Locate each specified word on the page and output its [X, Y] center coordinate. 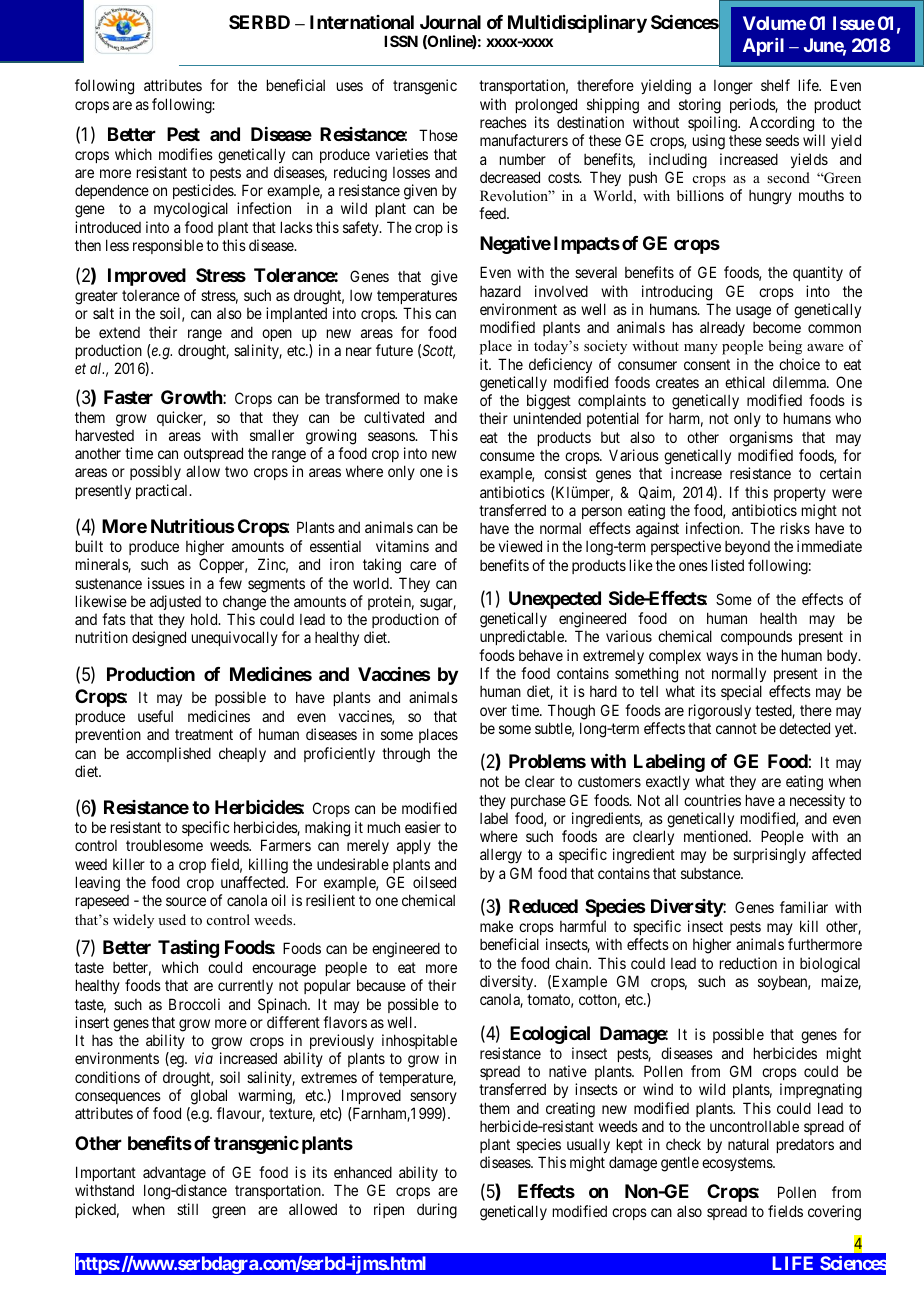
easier [423, 827]
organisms [761, 439]
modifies [186, 154]
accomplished [168, 754]
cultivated [394, 417]
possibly [155, 472]
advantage [174, 1174]
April [763, 47]
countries [712, 800]
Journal [450, 22]
